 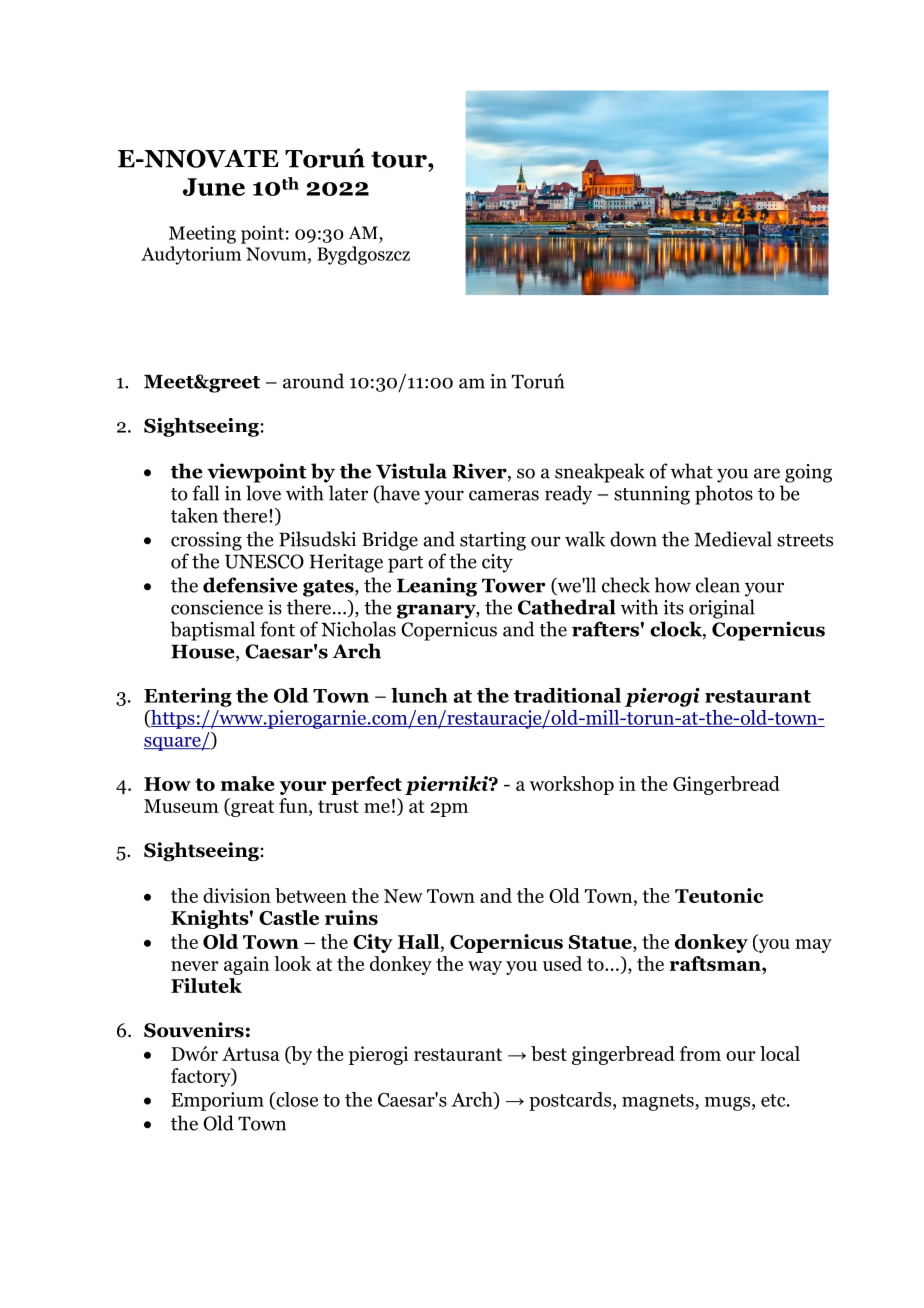 What do you see at coordinates (549, 1053) in the image?
I see `best` at bounding box center [549, 1053].
